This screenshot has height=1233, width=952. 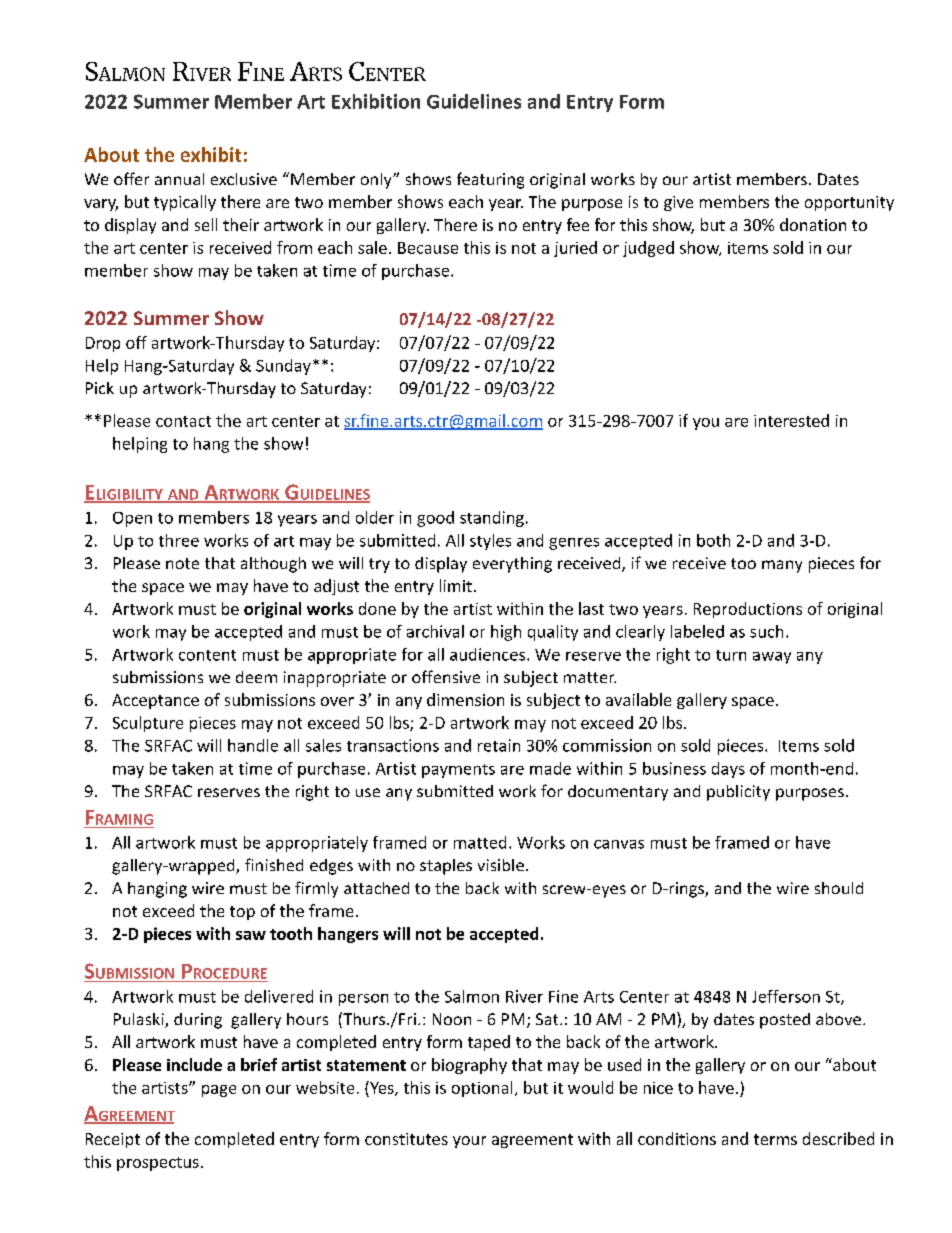 What do you see at coordinates (487, 654) in the screenshot?
I see `audiences` at bounding box center [487, 654].
